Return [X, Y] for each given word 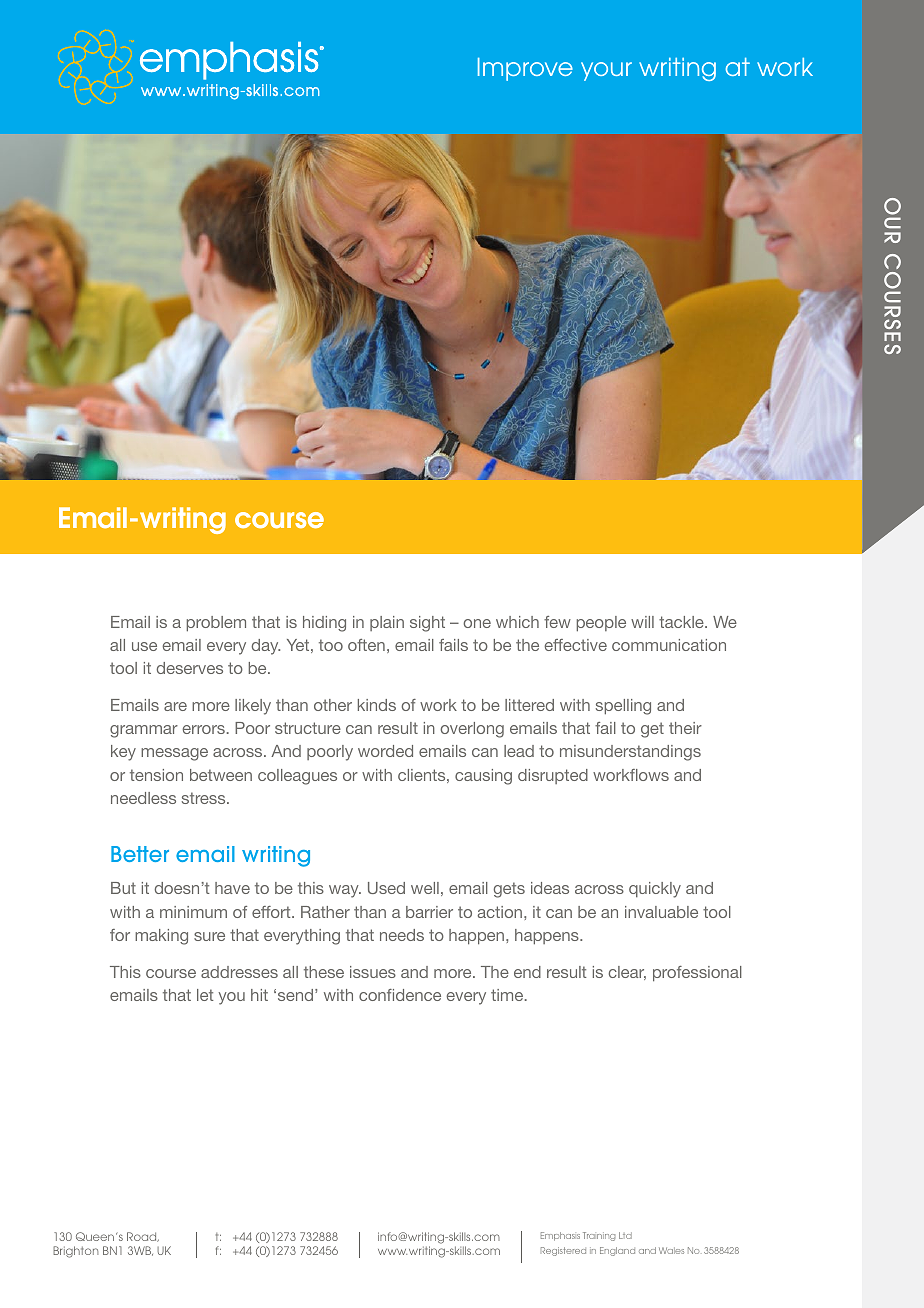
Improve [525, 69]
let [205, 995]
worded [385, 751]
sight [427, 624]
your [606, 71]
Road [143, 1237]
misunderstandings [630, 753]
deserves [189, 668]
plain [387, 623]
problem [216, 624]
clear [627, 973]
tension [156, 775]
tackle [682, 622]
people [601, 624]
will [642, 622]
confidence [400, 995]
